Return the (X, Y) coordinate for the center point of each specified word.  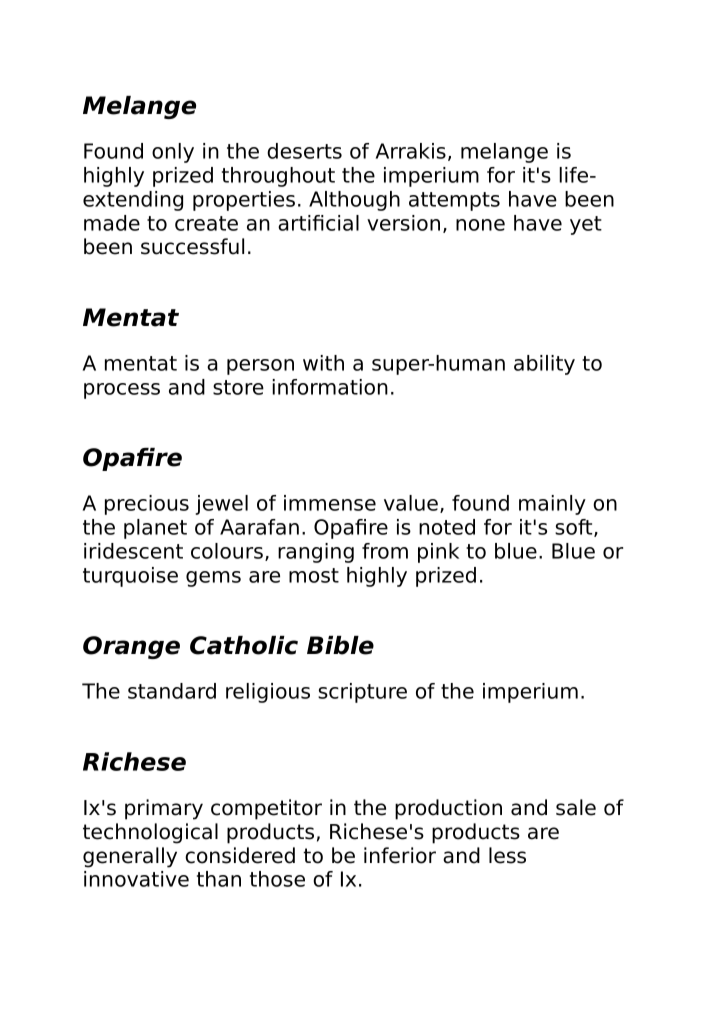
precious (147, 505)
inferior (400, 855)
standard (172, 691)
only (173, 153)
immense (330, 503)
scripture (362, 693)
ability (544, 365)
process (122, 391)
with (323, 363)
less (507, 855)
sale (576, 807)
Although (354, 201)
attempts (454, 201)
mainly (552, 505)
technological (150, 833)
